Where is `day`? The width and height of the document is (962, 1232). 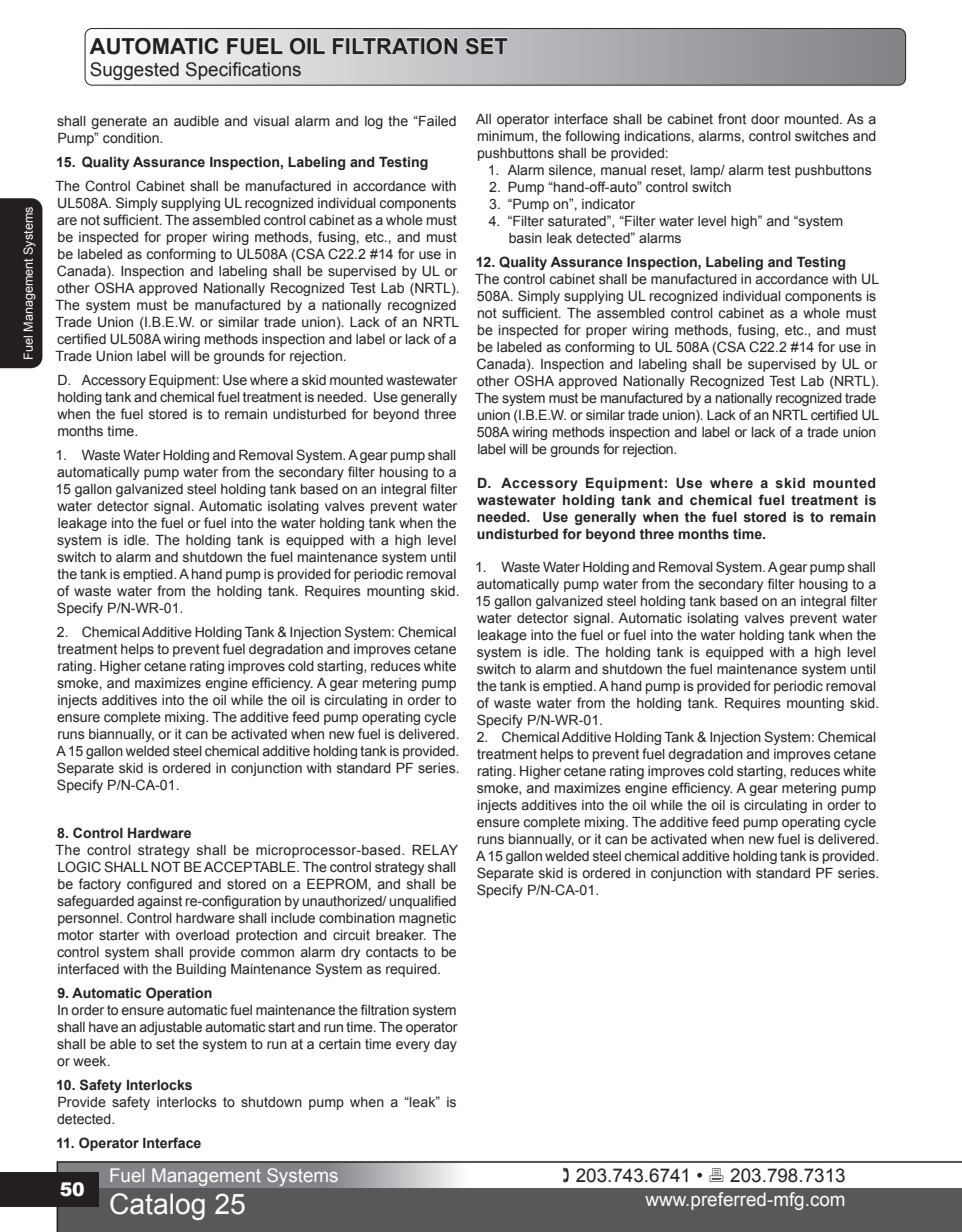
day is located at coordinates (445, 1045).
